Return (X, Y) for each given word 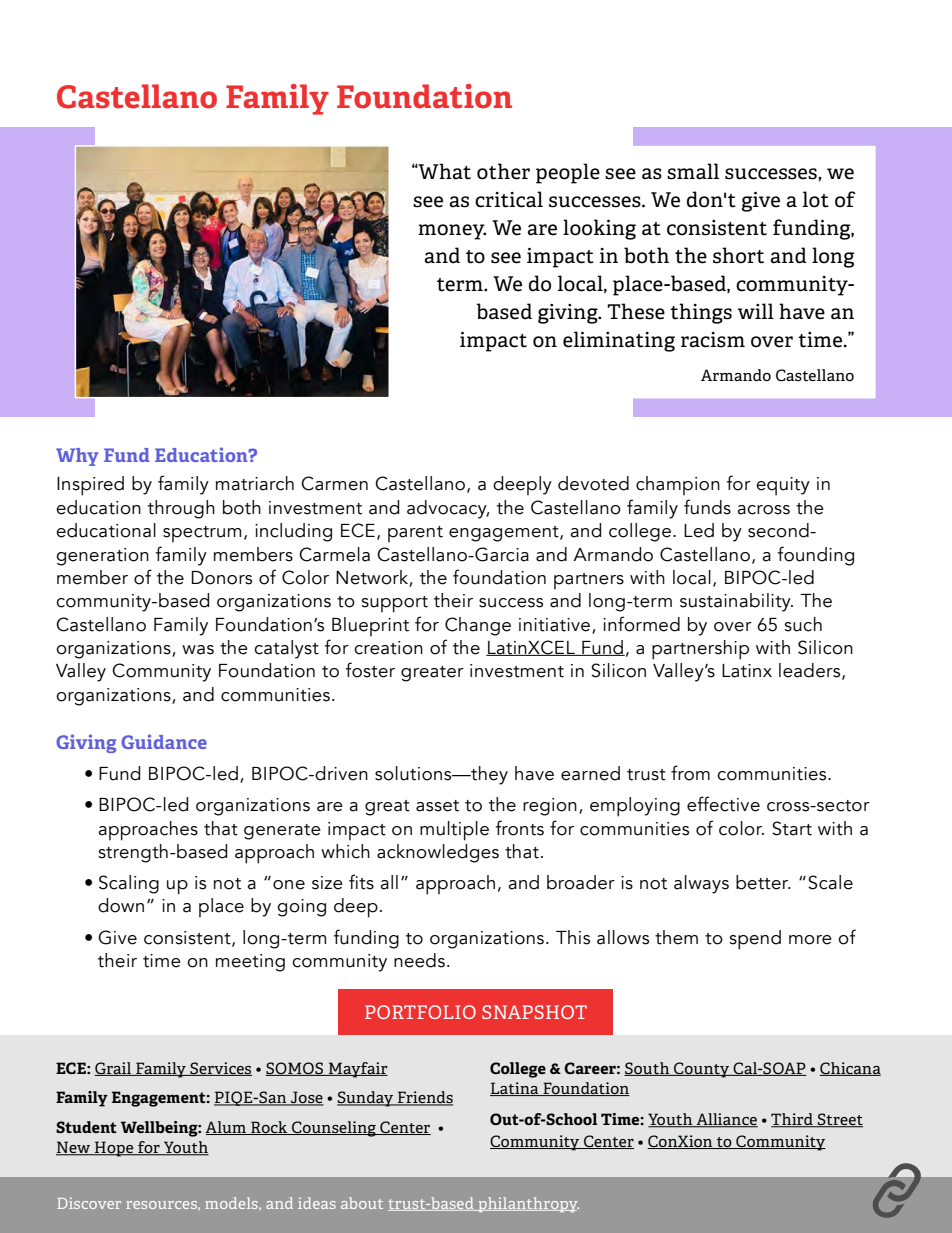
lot (816, 199)
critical (509, 199)
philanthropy (527, 1204)
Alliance (726, 1120)
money (452, 232)
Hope (114, 1149)
